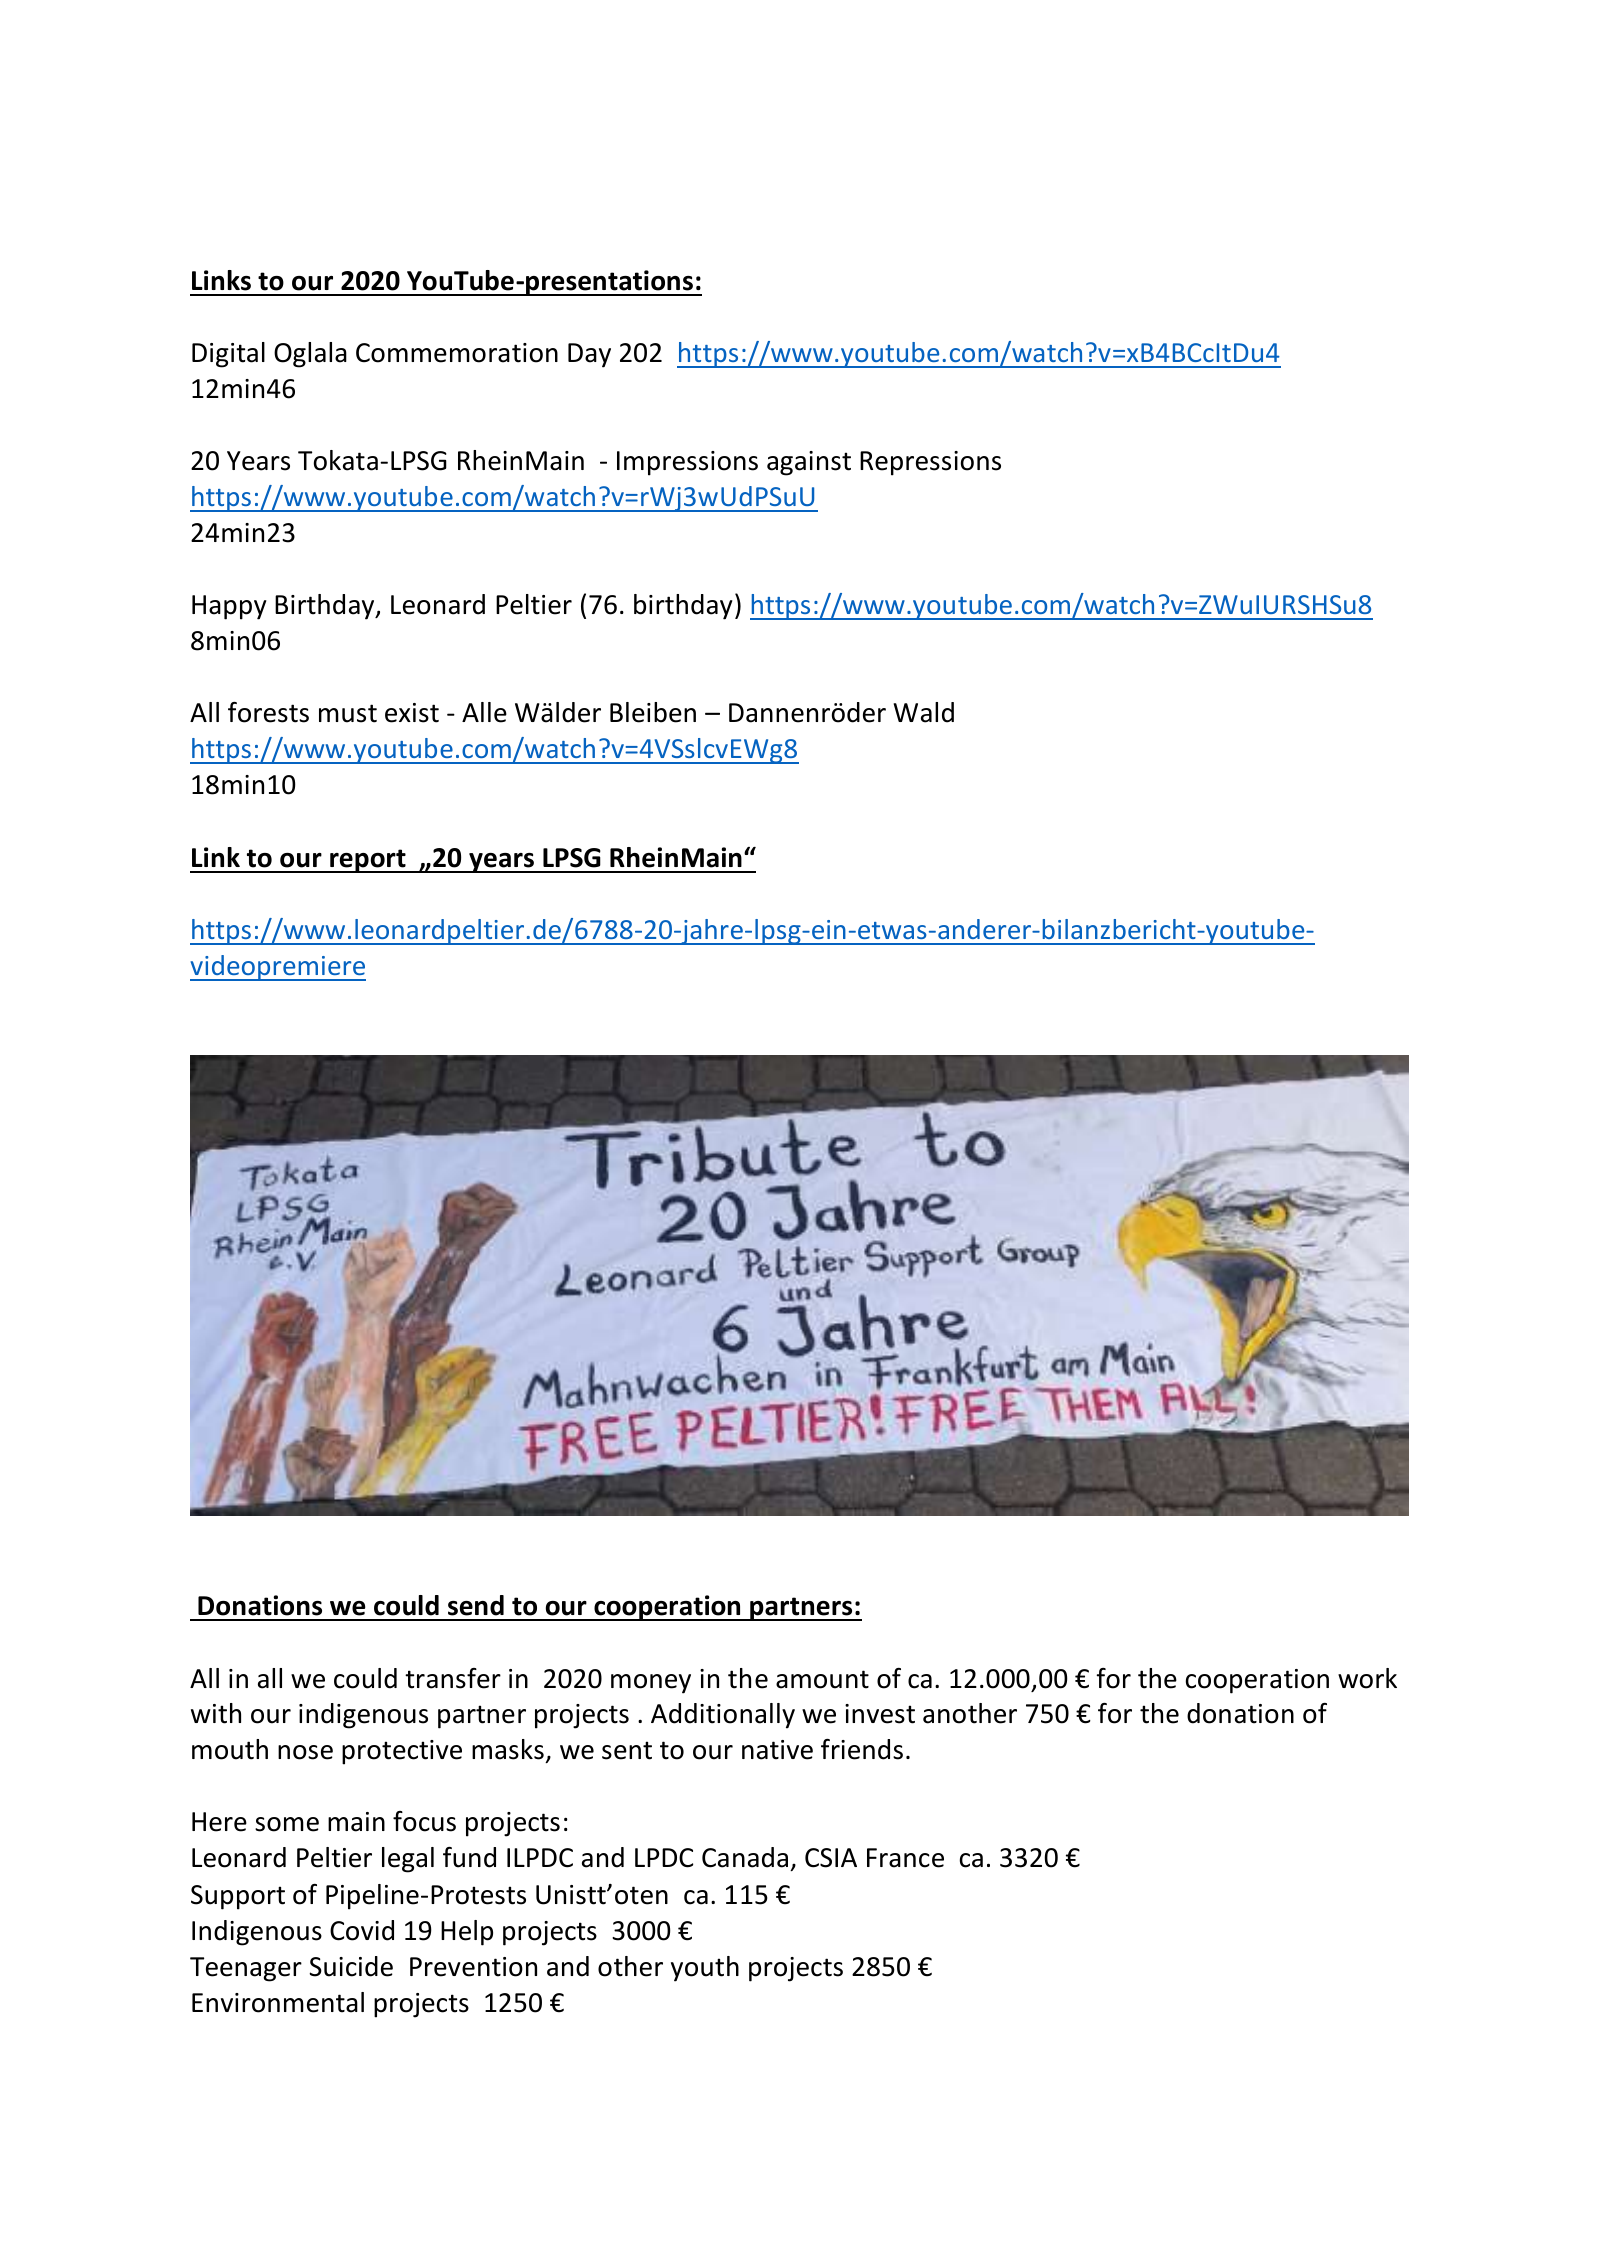 This screenshot has height=2260, width=1599. I want to click on Oglala, so click(310, 355).
